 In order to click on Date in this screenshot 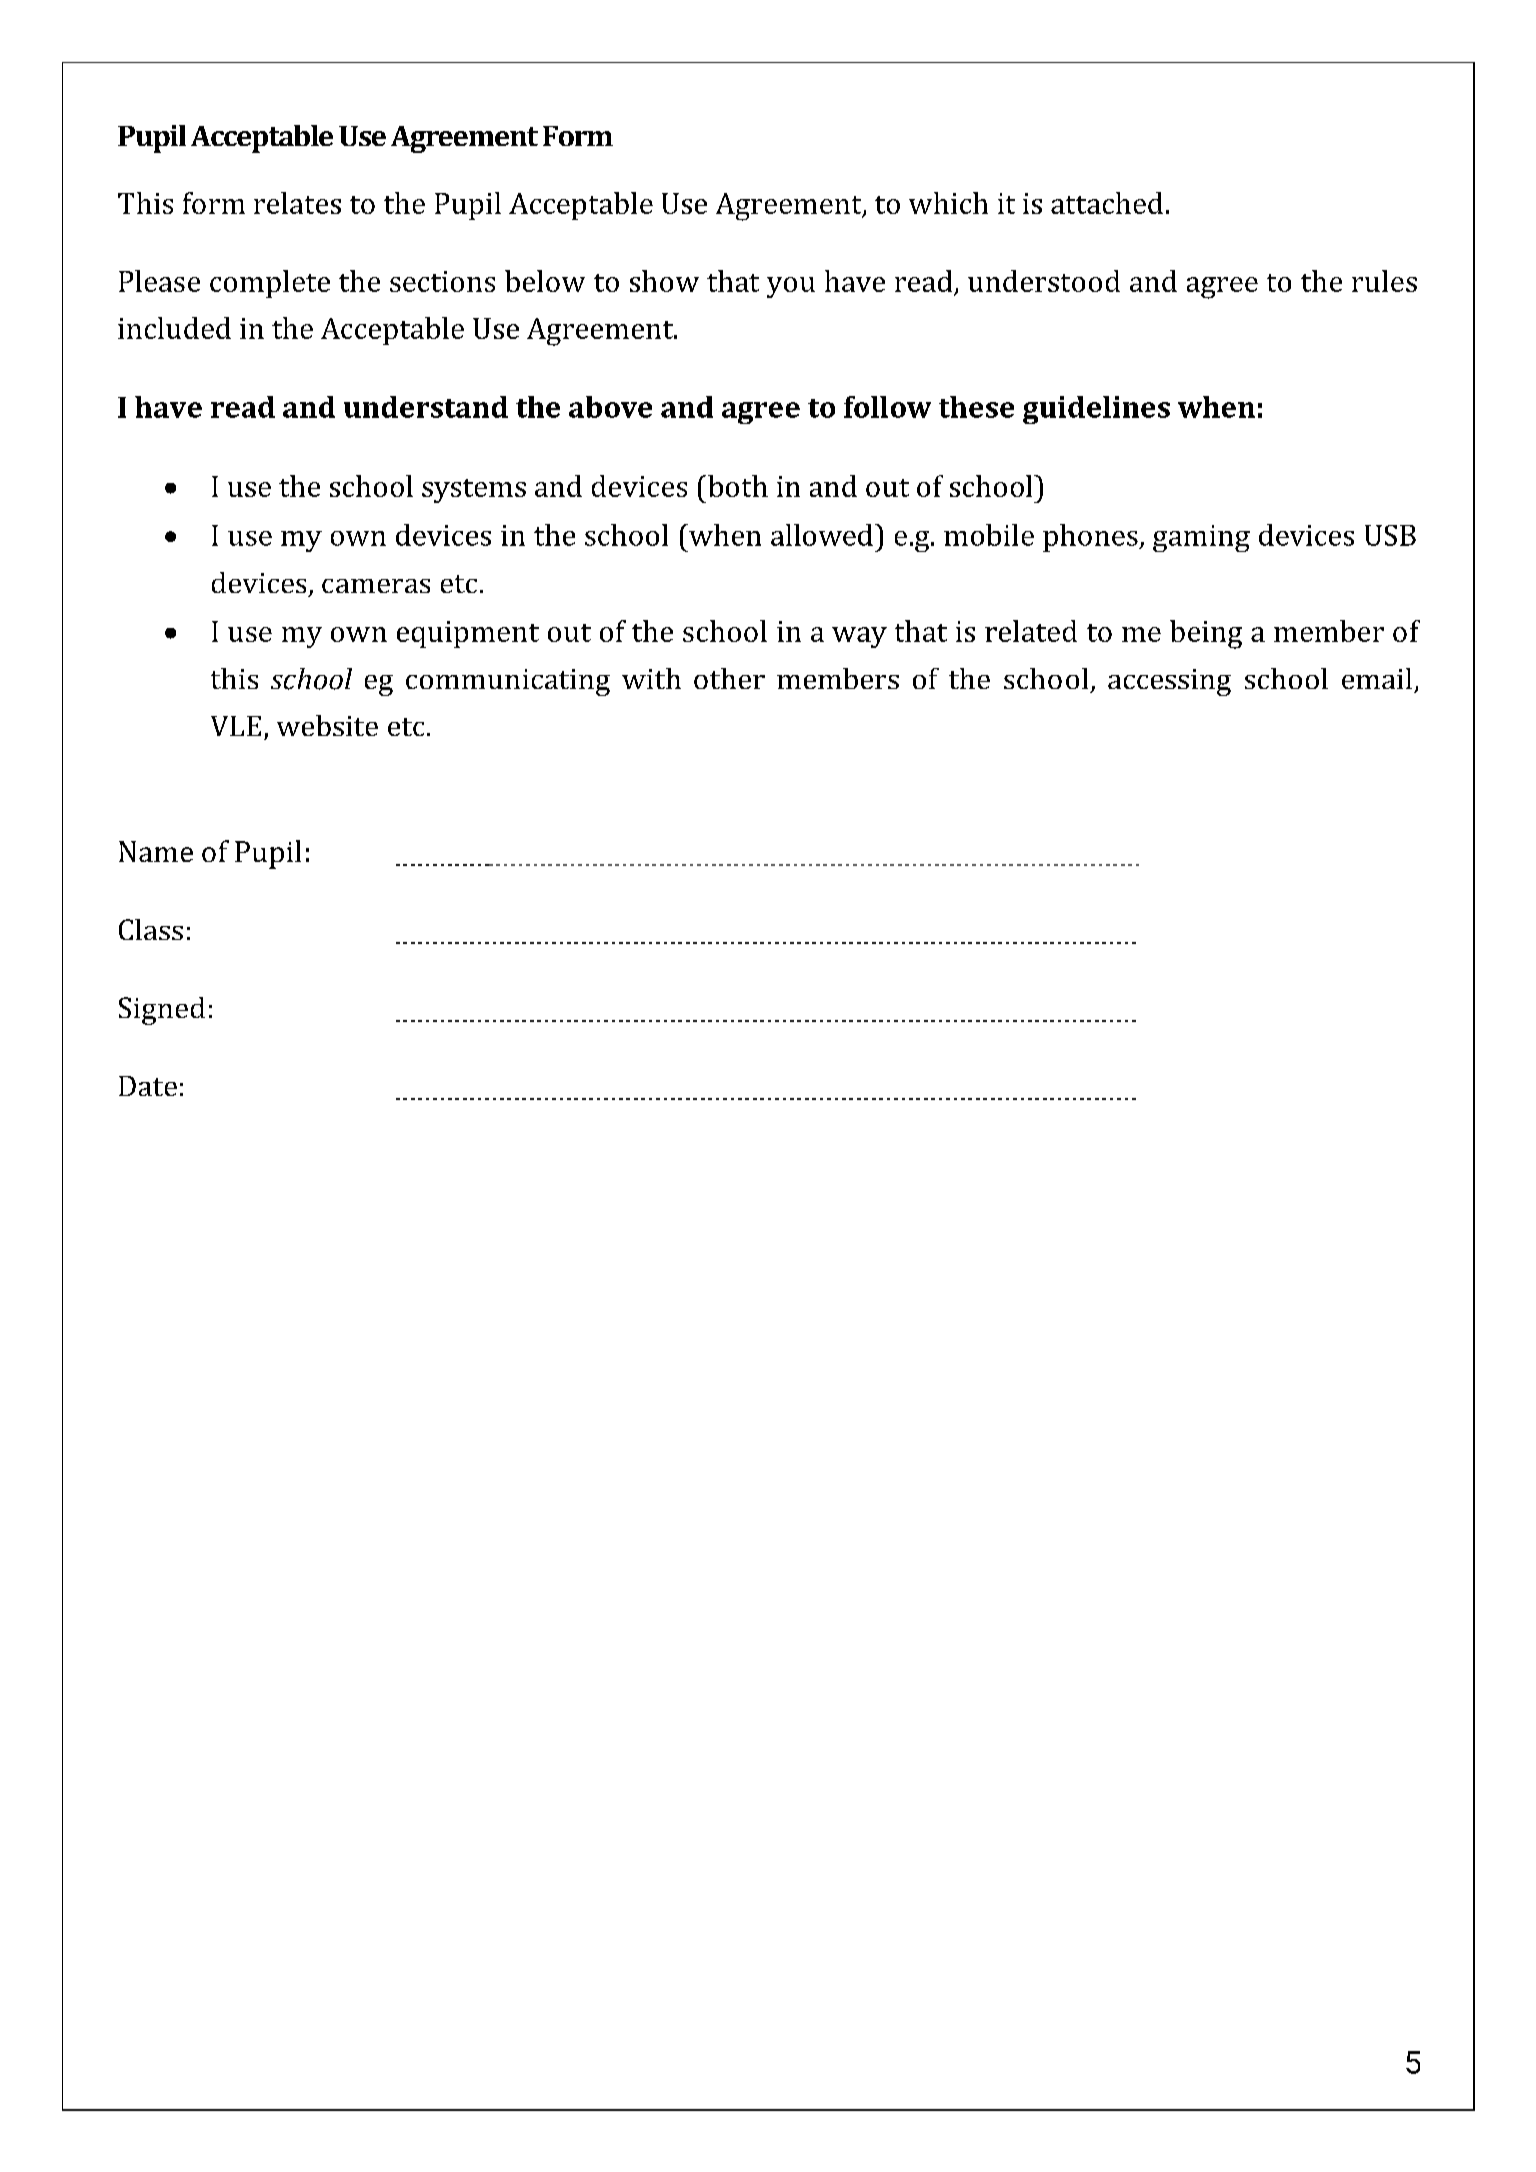, I will do `click(148, 1086)`.
